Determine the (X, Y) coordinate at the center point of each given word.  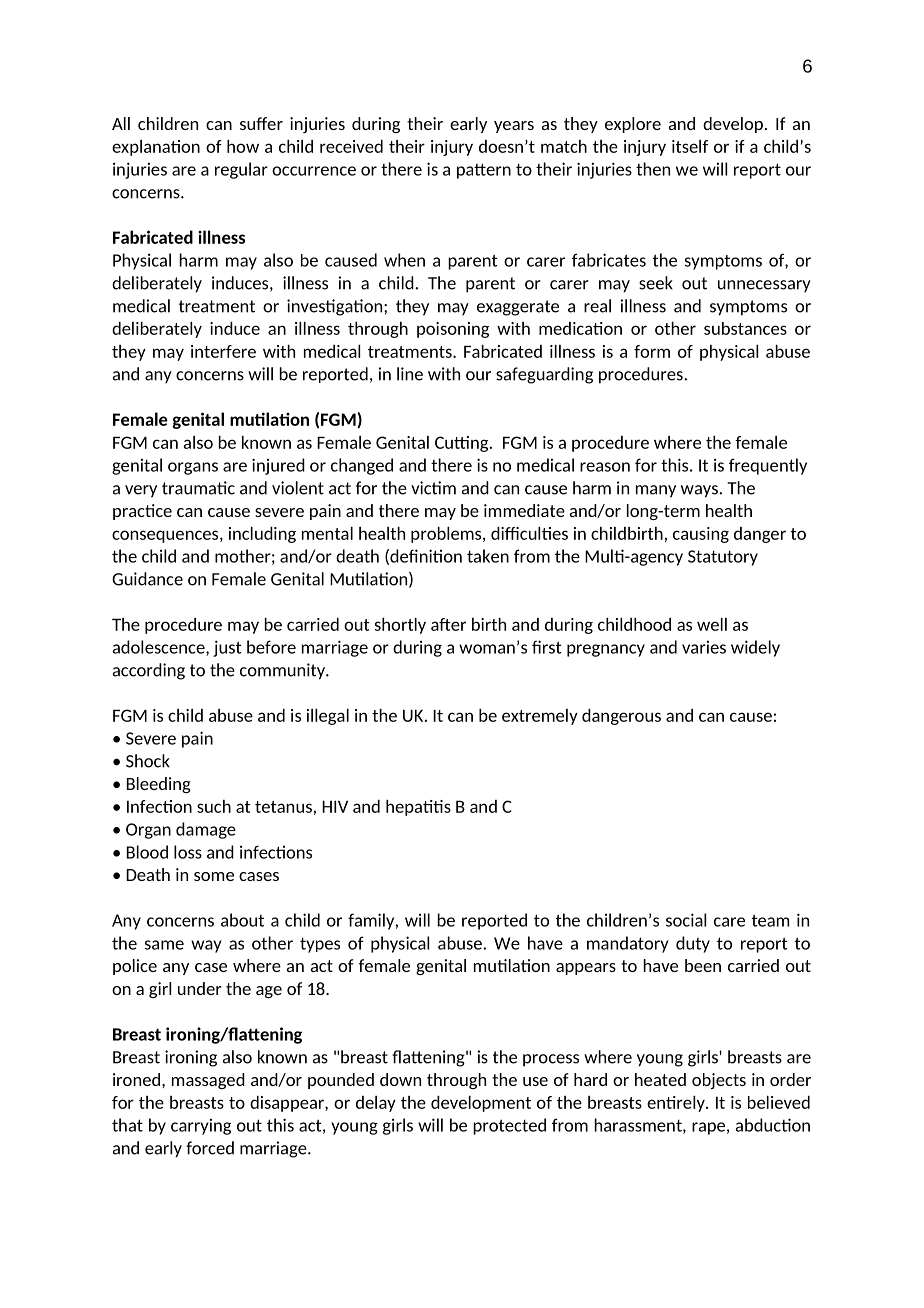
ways (700, 491)
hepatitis (418, 808)
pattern (484, 171)
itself (690, 146)
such (214, 806)
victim (433, 488)
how (243, 146)
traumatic (198, 488)
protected (509, 1126)
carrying (201, 1126)
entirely (677, 1104)
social (686, 920)
